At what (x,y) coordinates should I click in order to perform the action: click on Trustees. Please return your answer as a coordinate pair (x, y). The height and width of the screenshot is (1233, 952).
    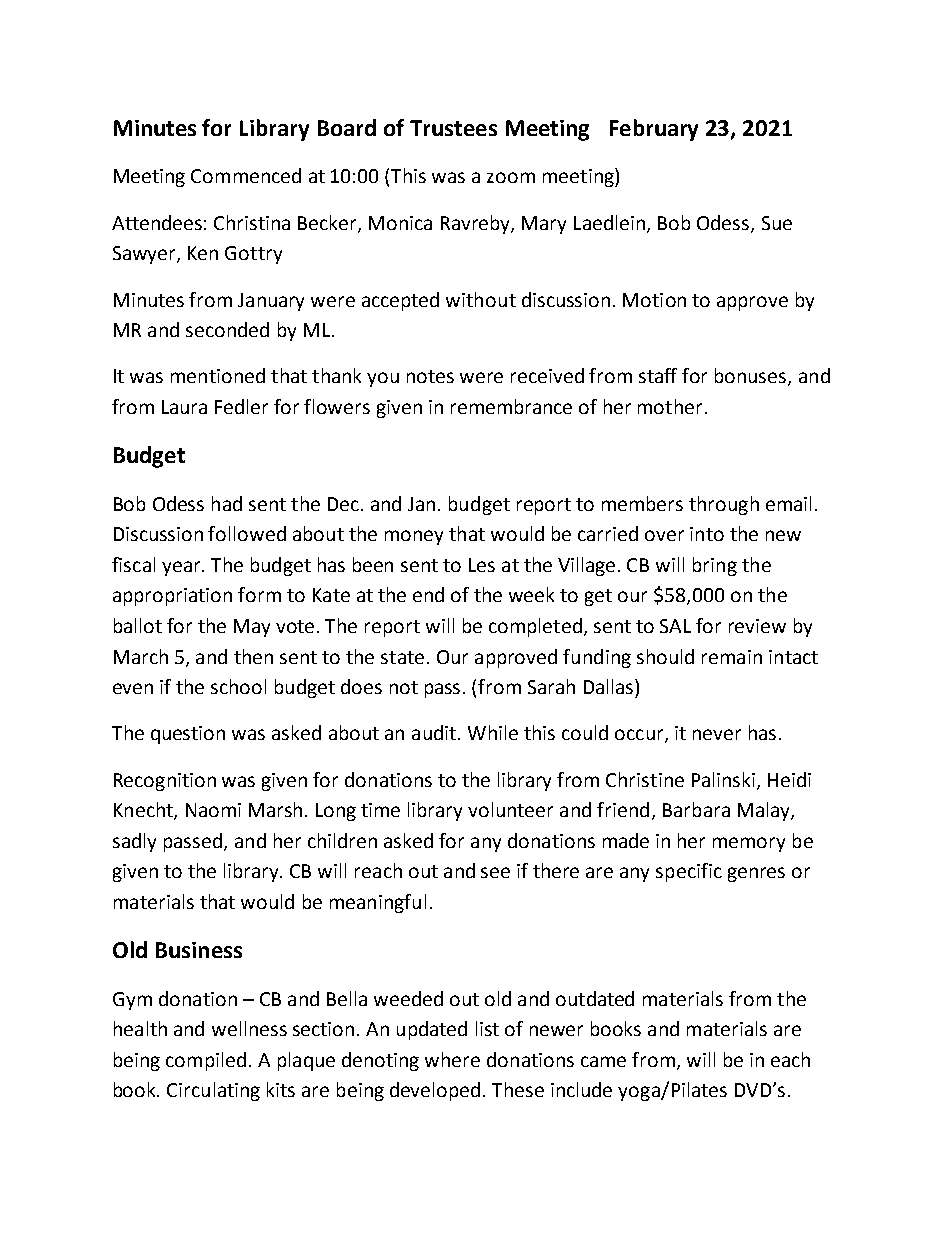
    Looking at the image, I should click on (453, 128).
